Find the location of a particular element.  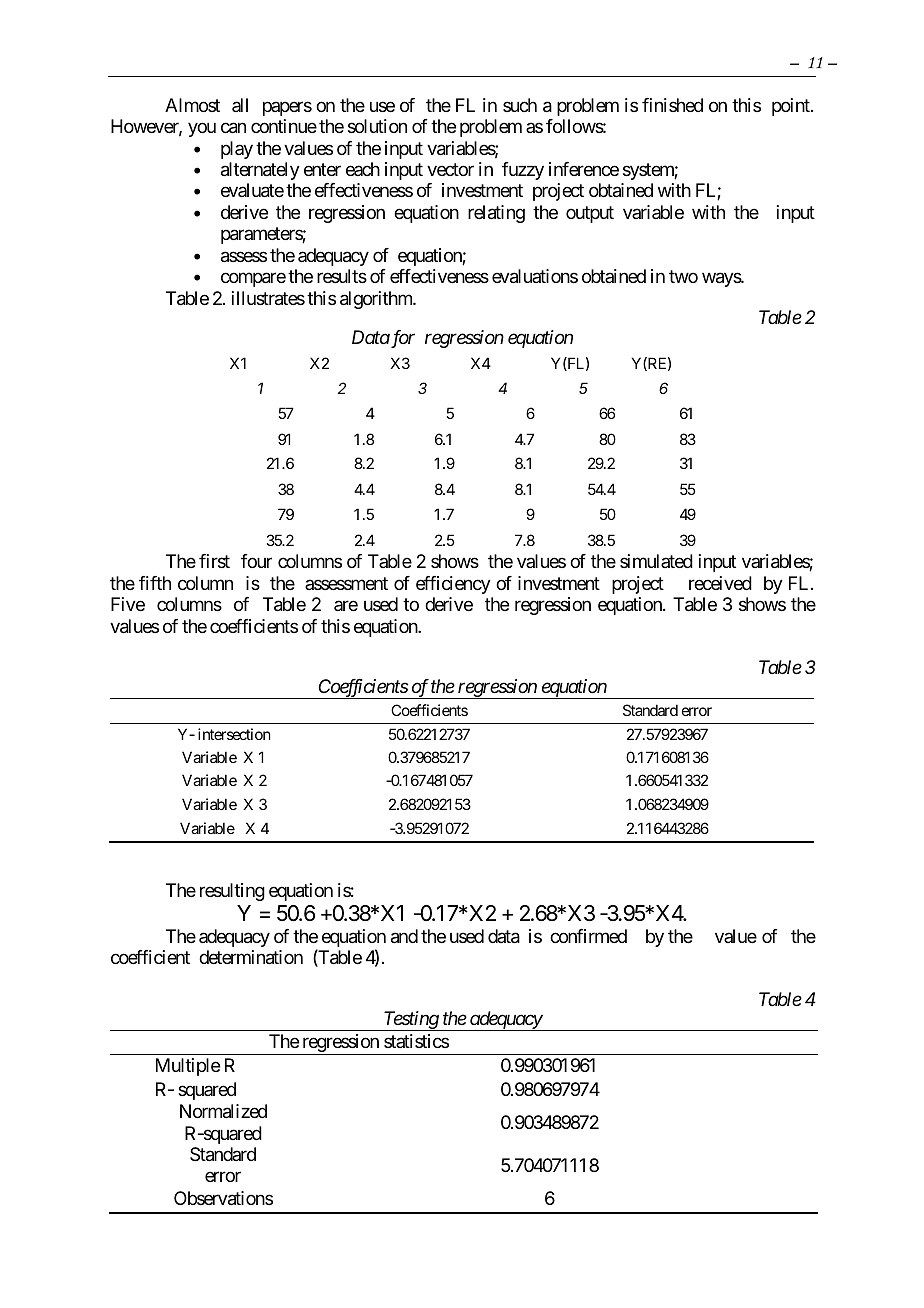

can is located at coordinates (233, 128).
